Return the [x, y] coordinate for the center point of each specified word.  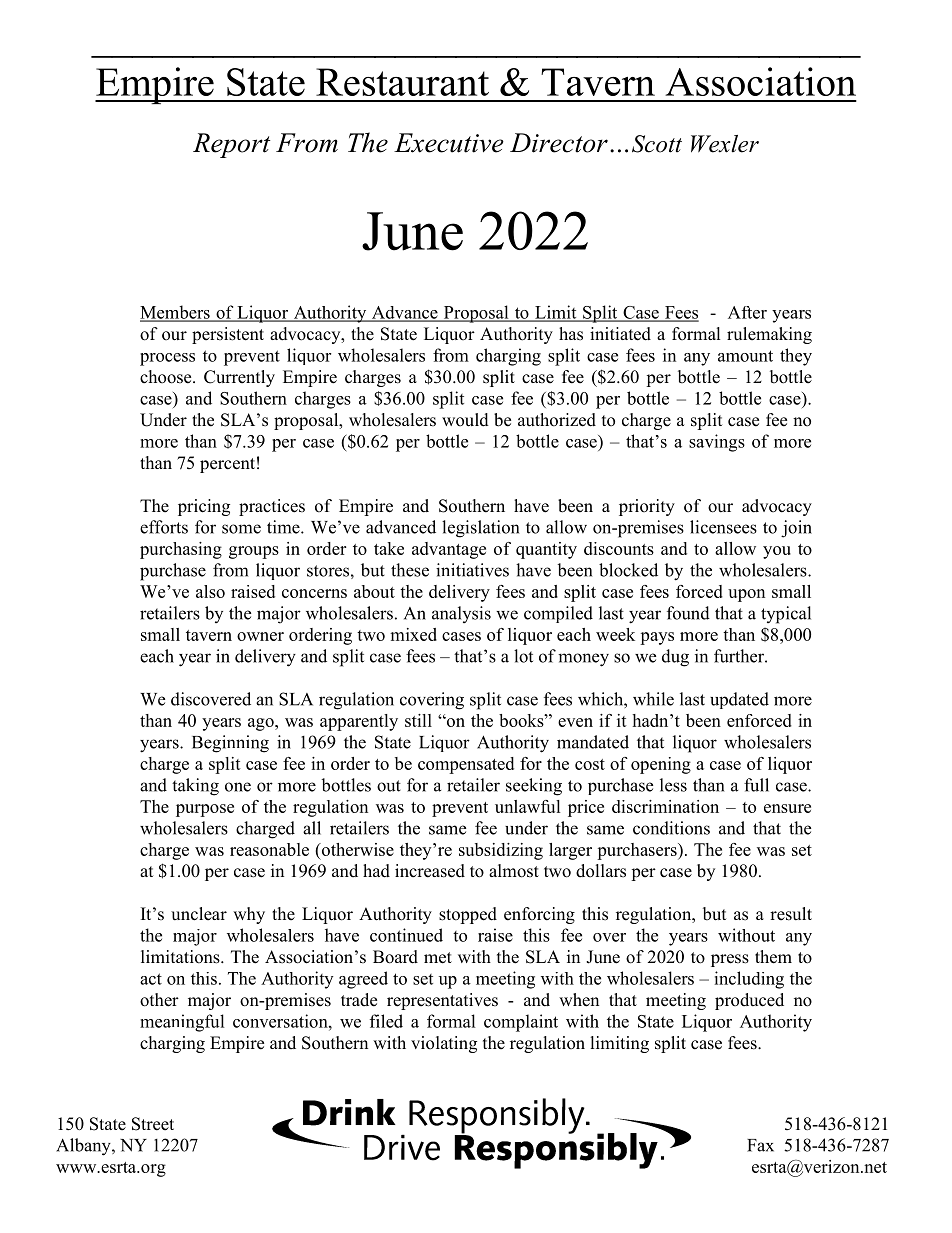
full [756, 785]
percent [227, 465]
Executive [449, 143]
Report [231, 145]
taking [195, 787]
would [465, 420]
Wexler [725, 144]
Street [153, 1124]
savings [717, 443]
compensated [466, 765]
